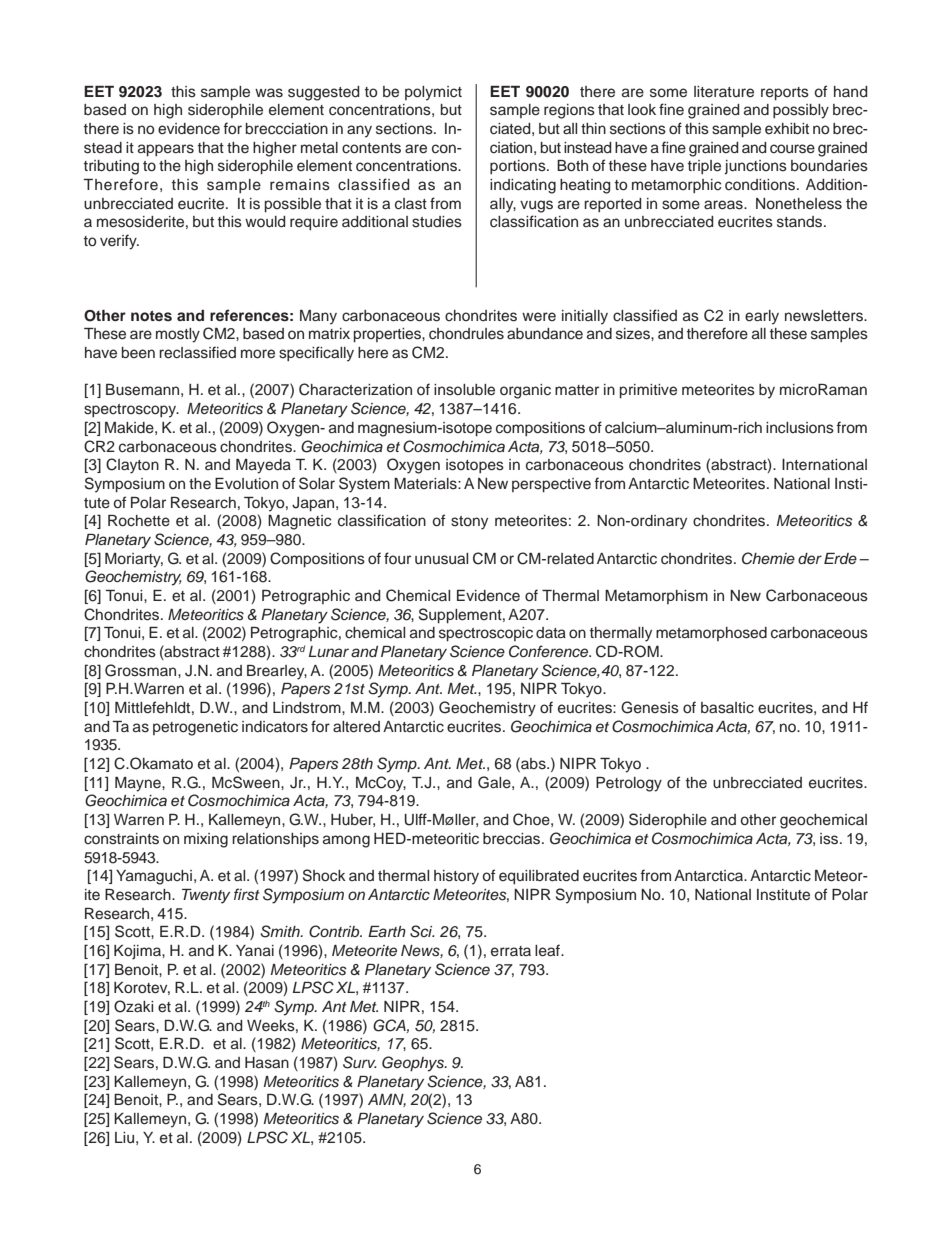 The height and width of the page is (1233, 952). What do you see at coordinates (275, 727) in the page?
I see `indicators` at bounding box center [275, 727].
